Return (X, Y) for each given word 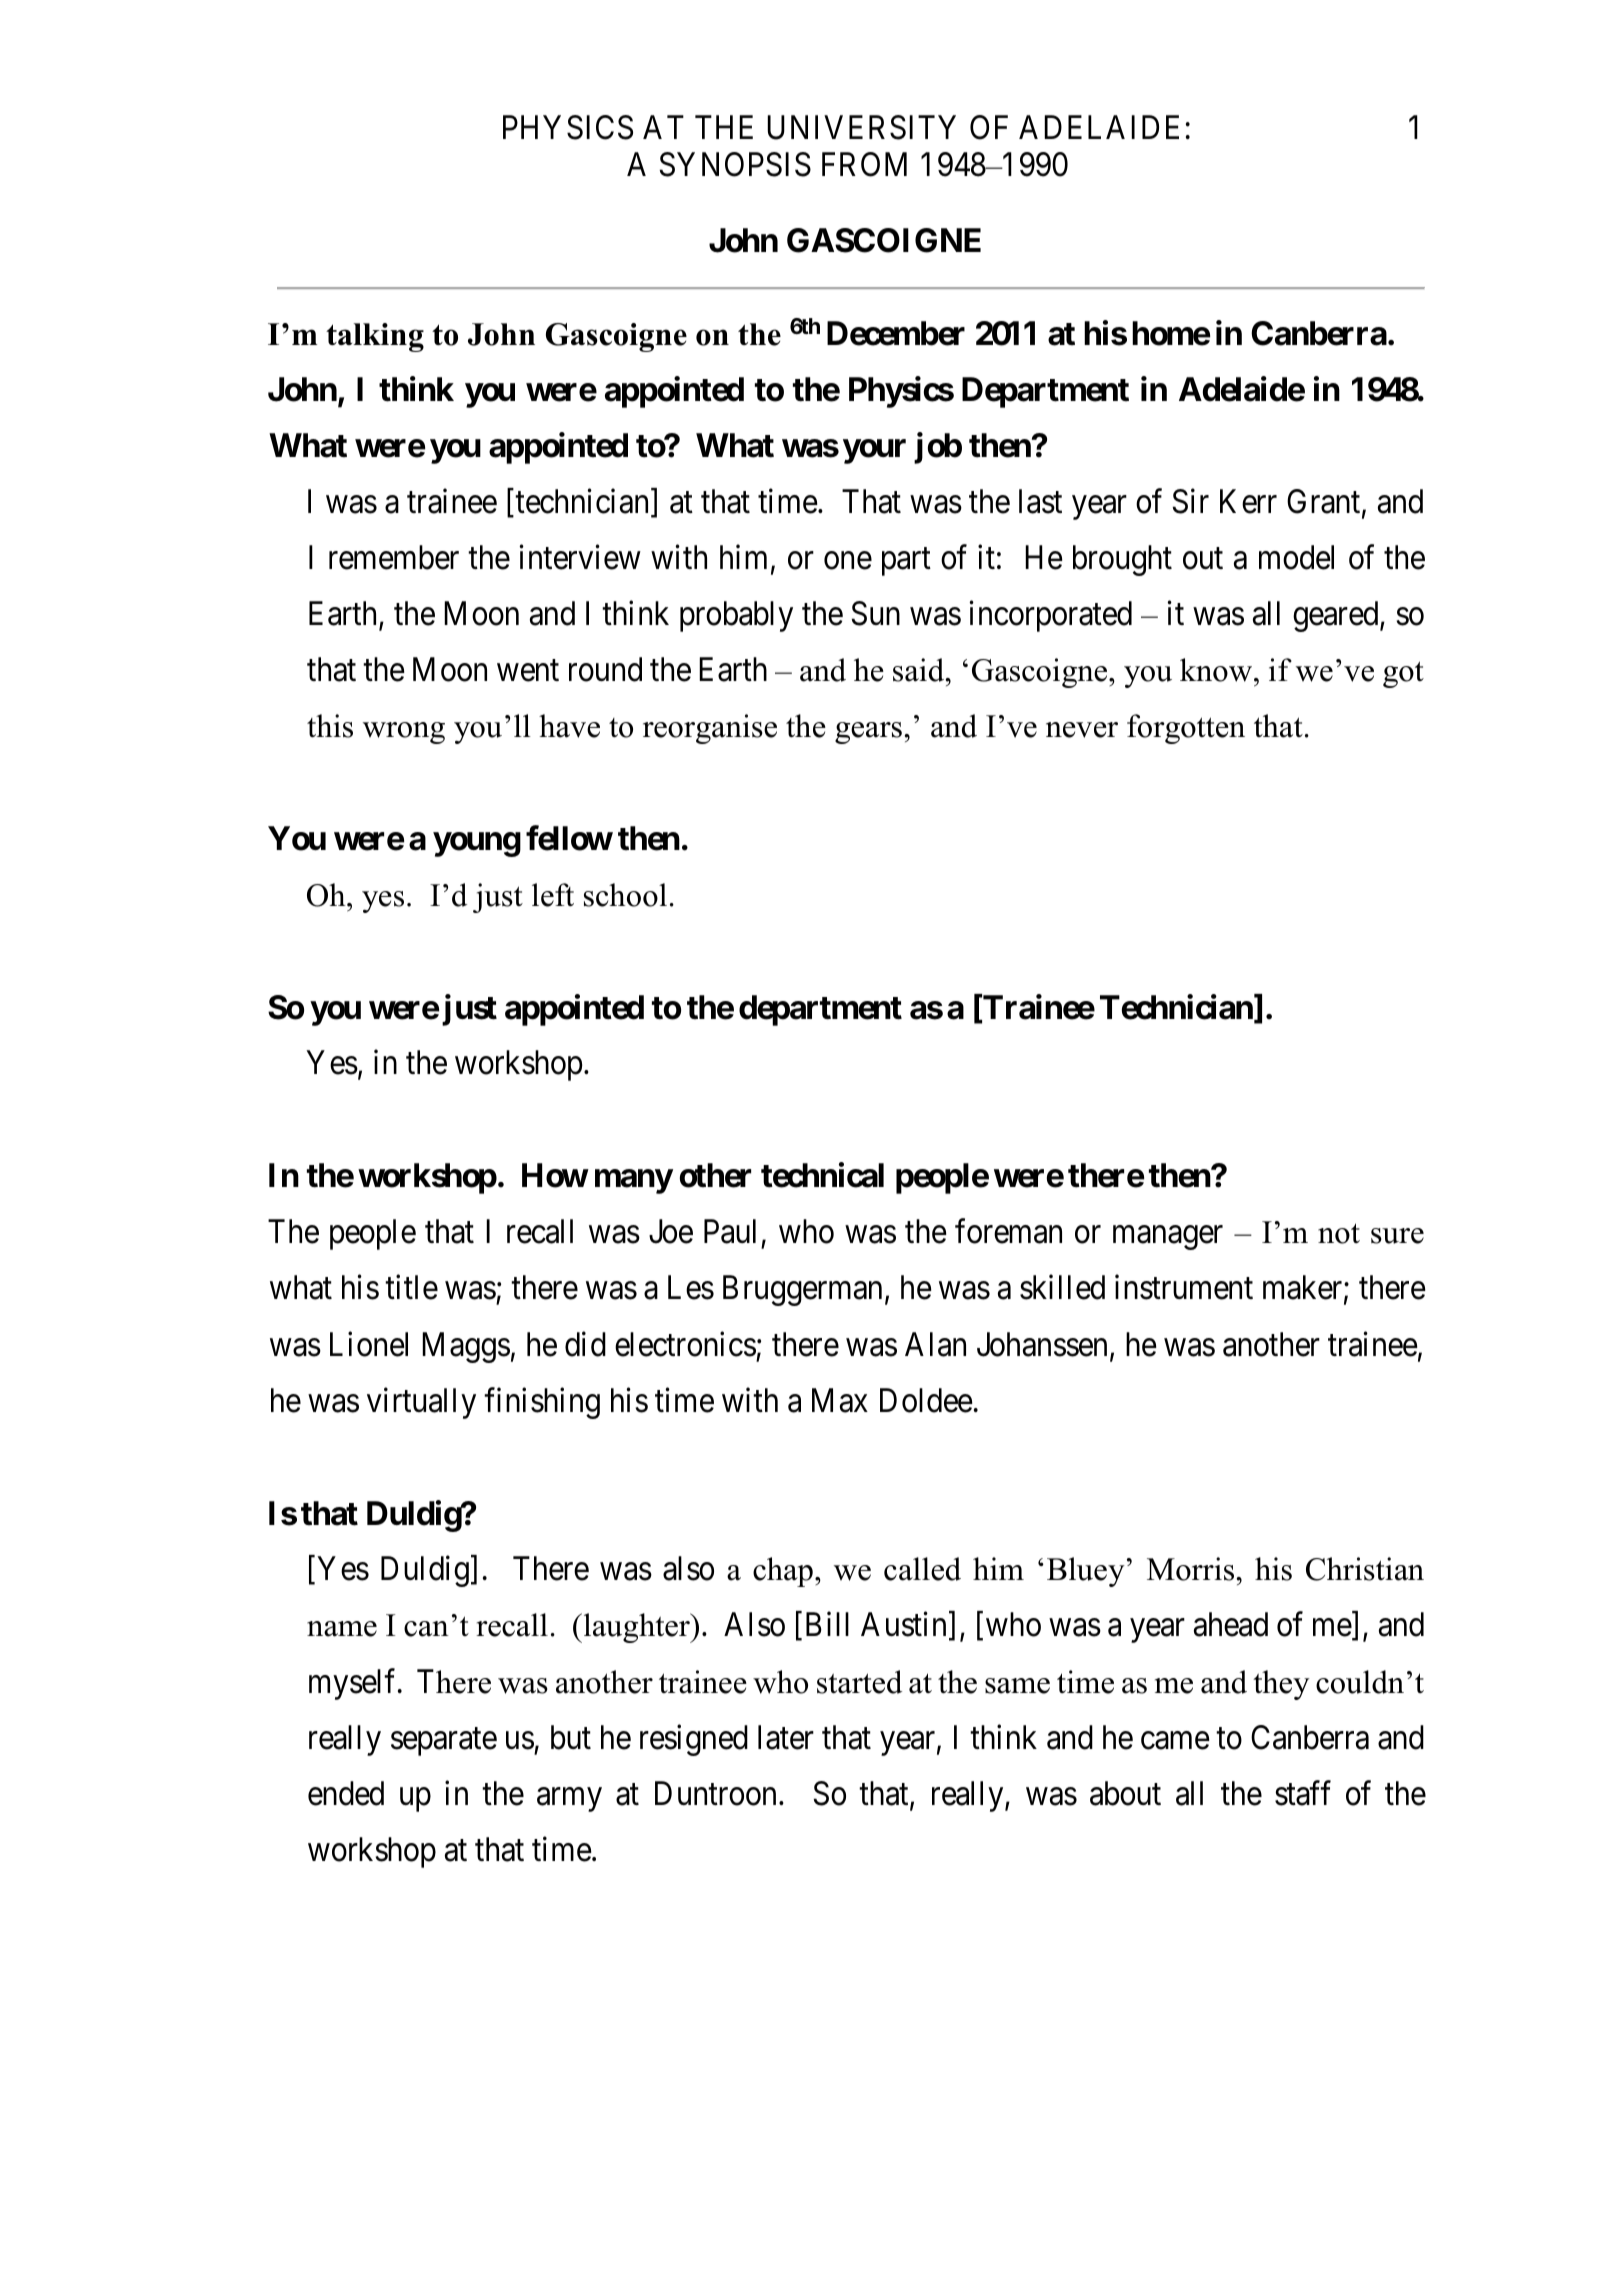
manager (1168, 1238)
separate (444, 1742)
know (1216, 670)
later (786, 1737)
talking (375, 337)
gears (868, 733)
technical (822, 1175)
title (411, 1287)
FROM (864, 164)
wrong (404, 733)
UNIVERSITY (861, 127)
